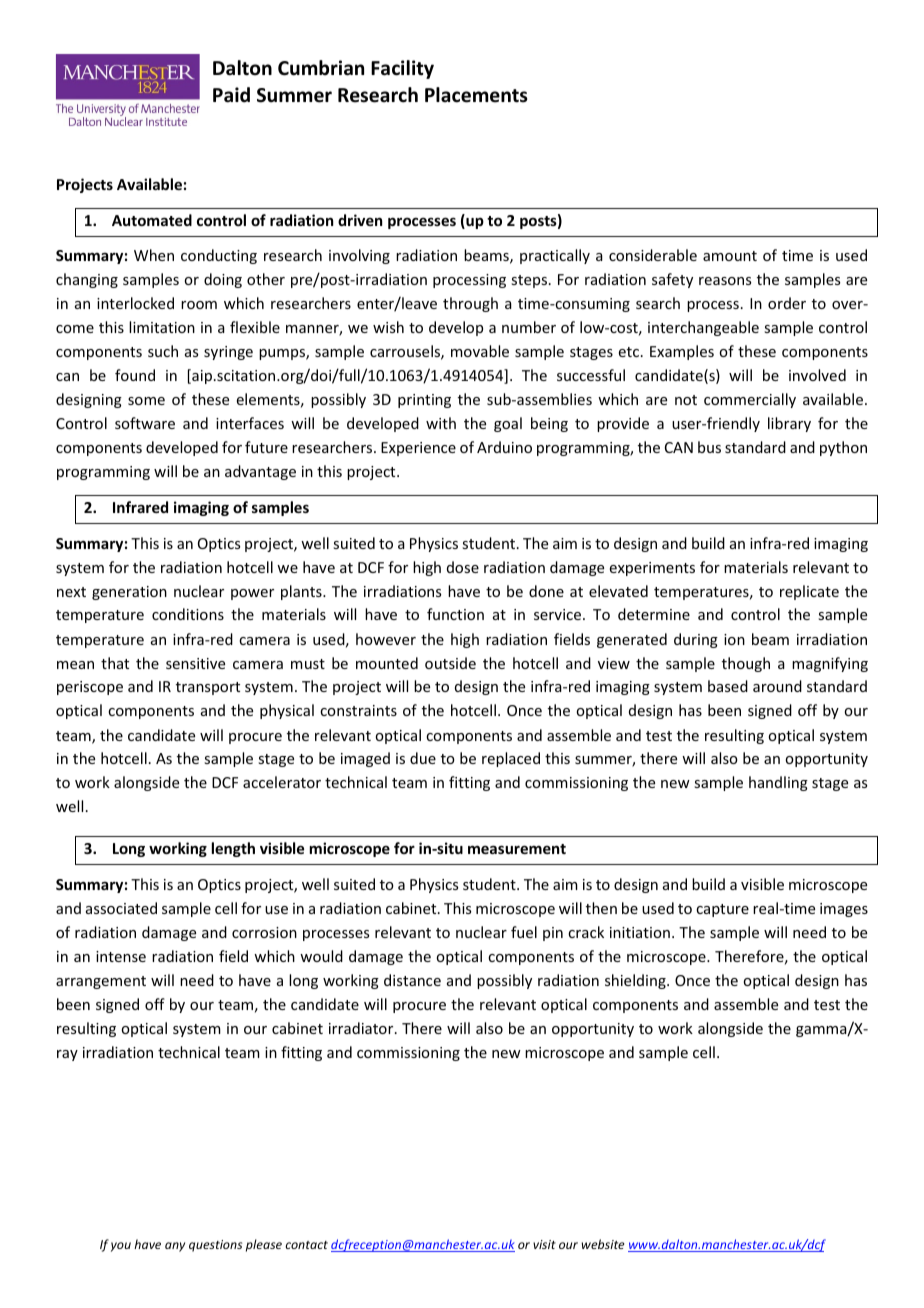  Describe the element at coordinates (231, 95) in the image. I see `Paid` at that location.
